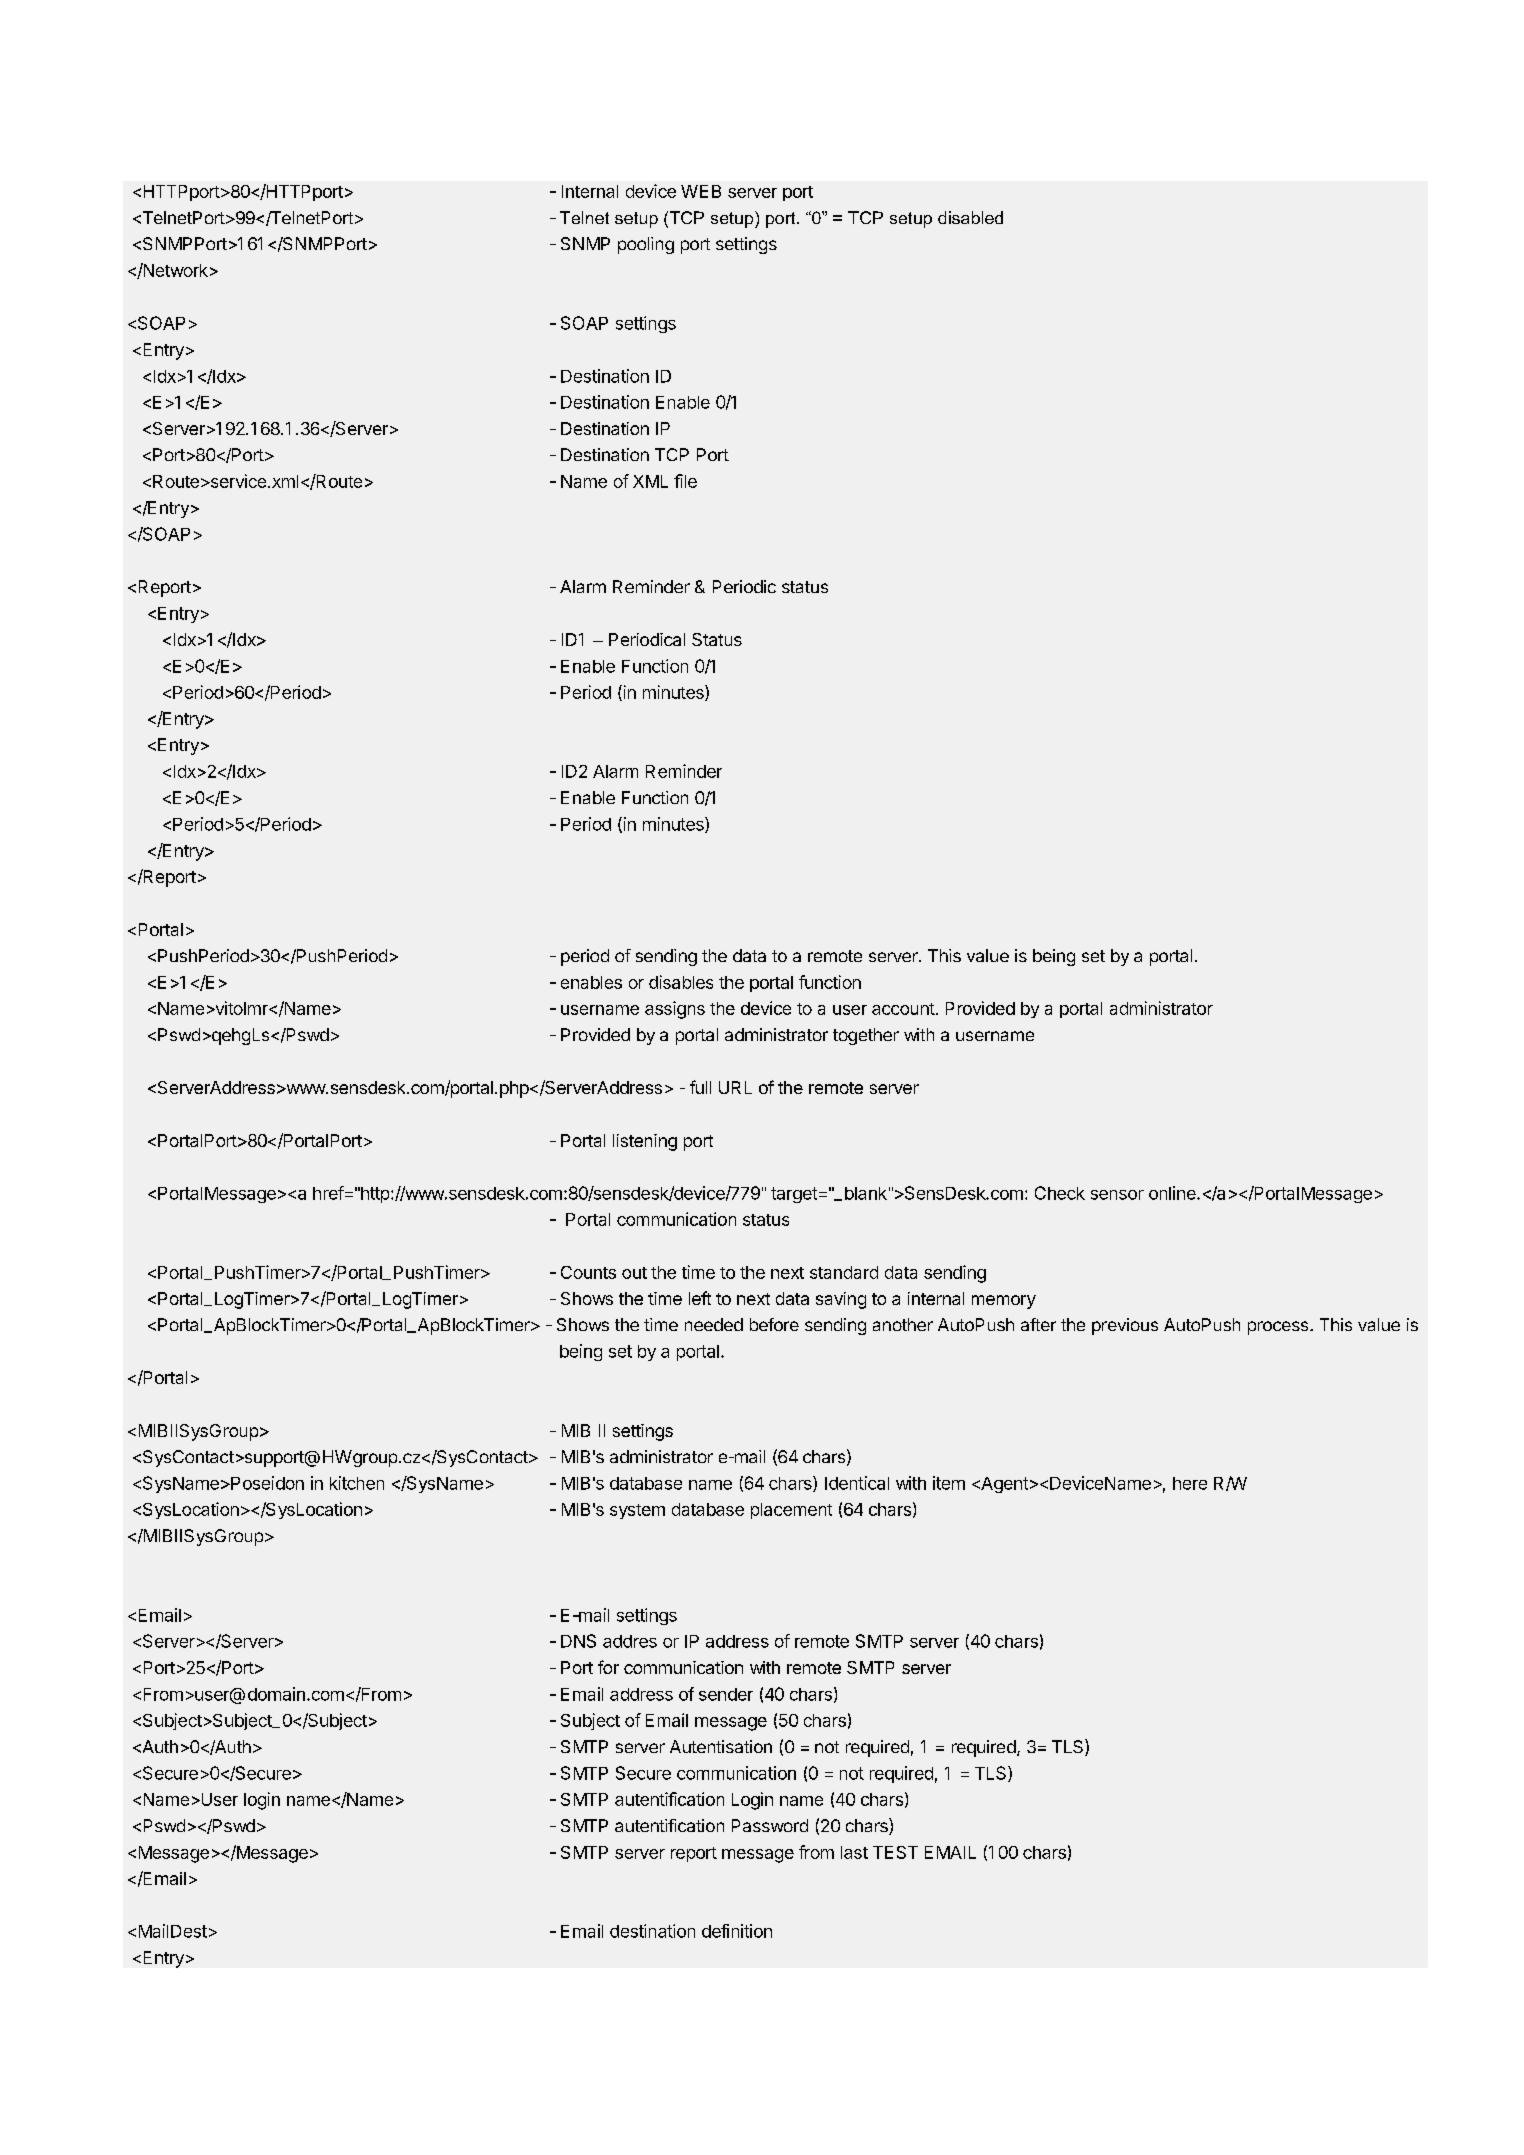 Image resolution: width=1524 pixels, height=2155 pixels. What do you see at coordinates (701, 191) in the screenshot?
I see `WEB` at bounding box center [701, 191].
